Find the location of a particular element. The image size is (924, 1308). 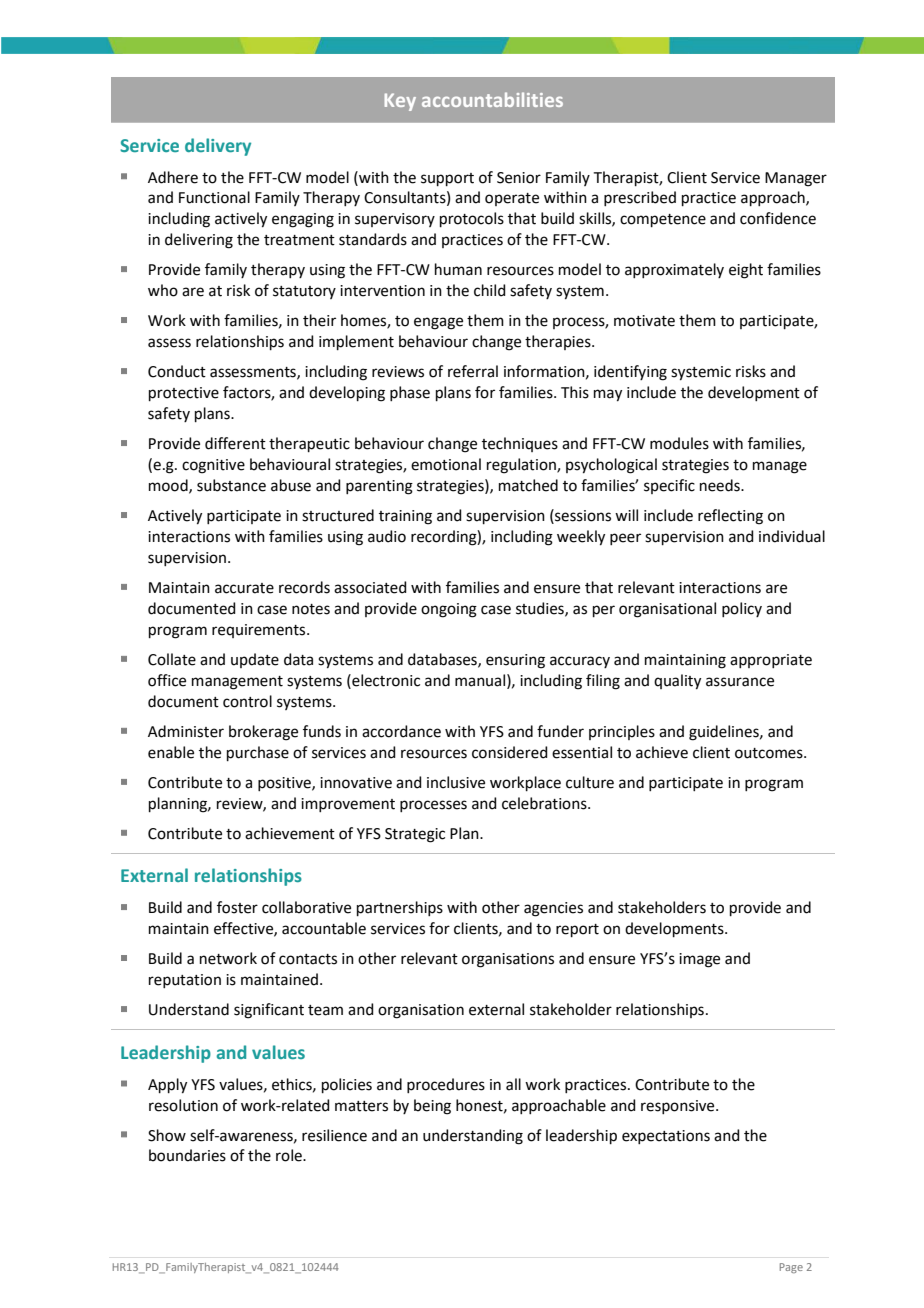

prescribed is located at coordinates (640, 198).
